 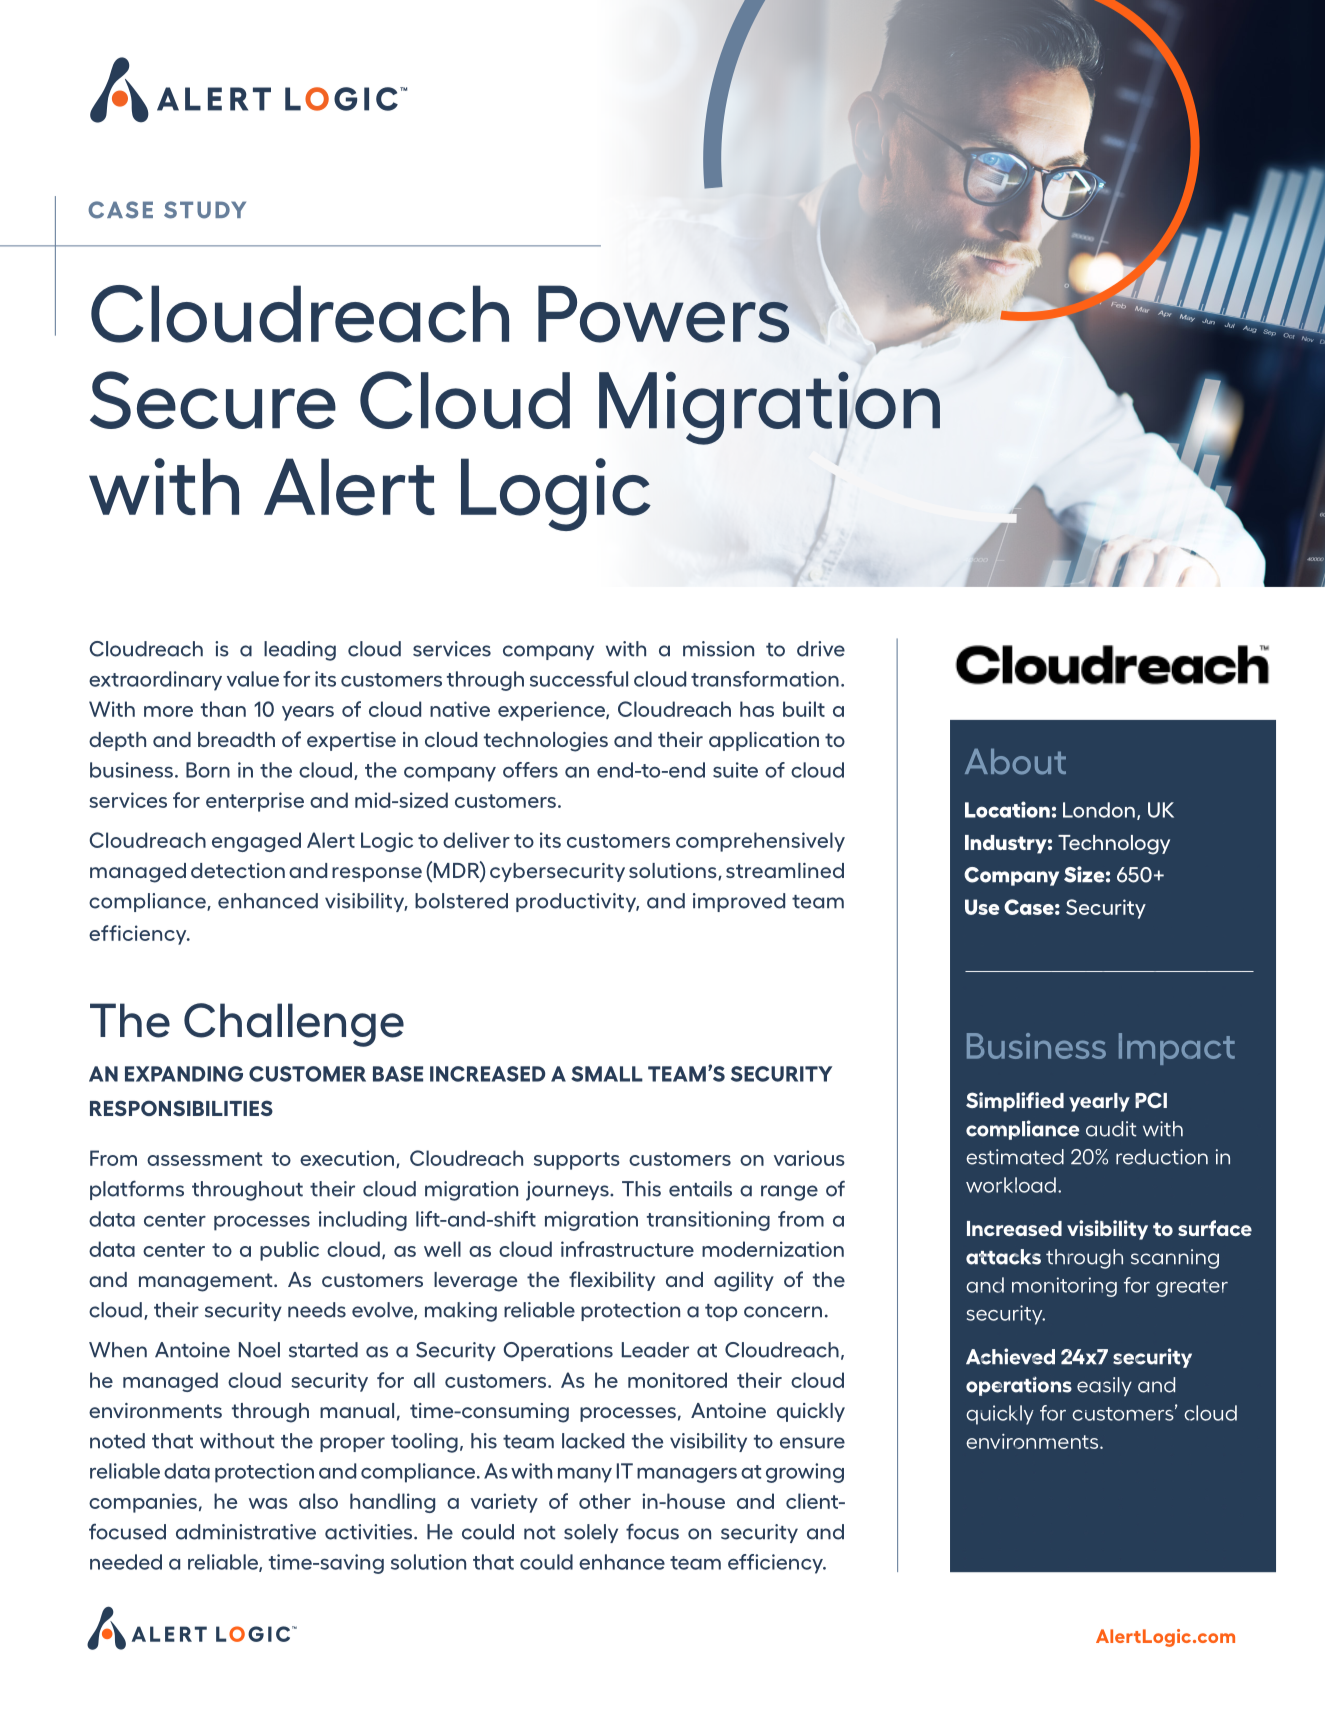 What do you see at coordinates (821, 649) in the screenshot?
I see `drive` at bounding box center [821, 649].
